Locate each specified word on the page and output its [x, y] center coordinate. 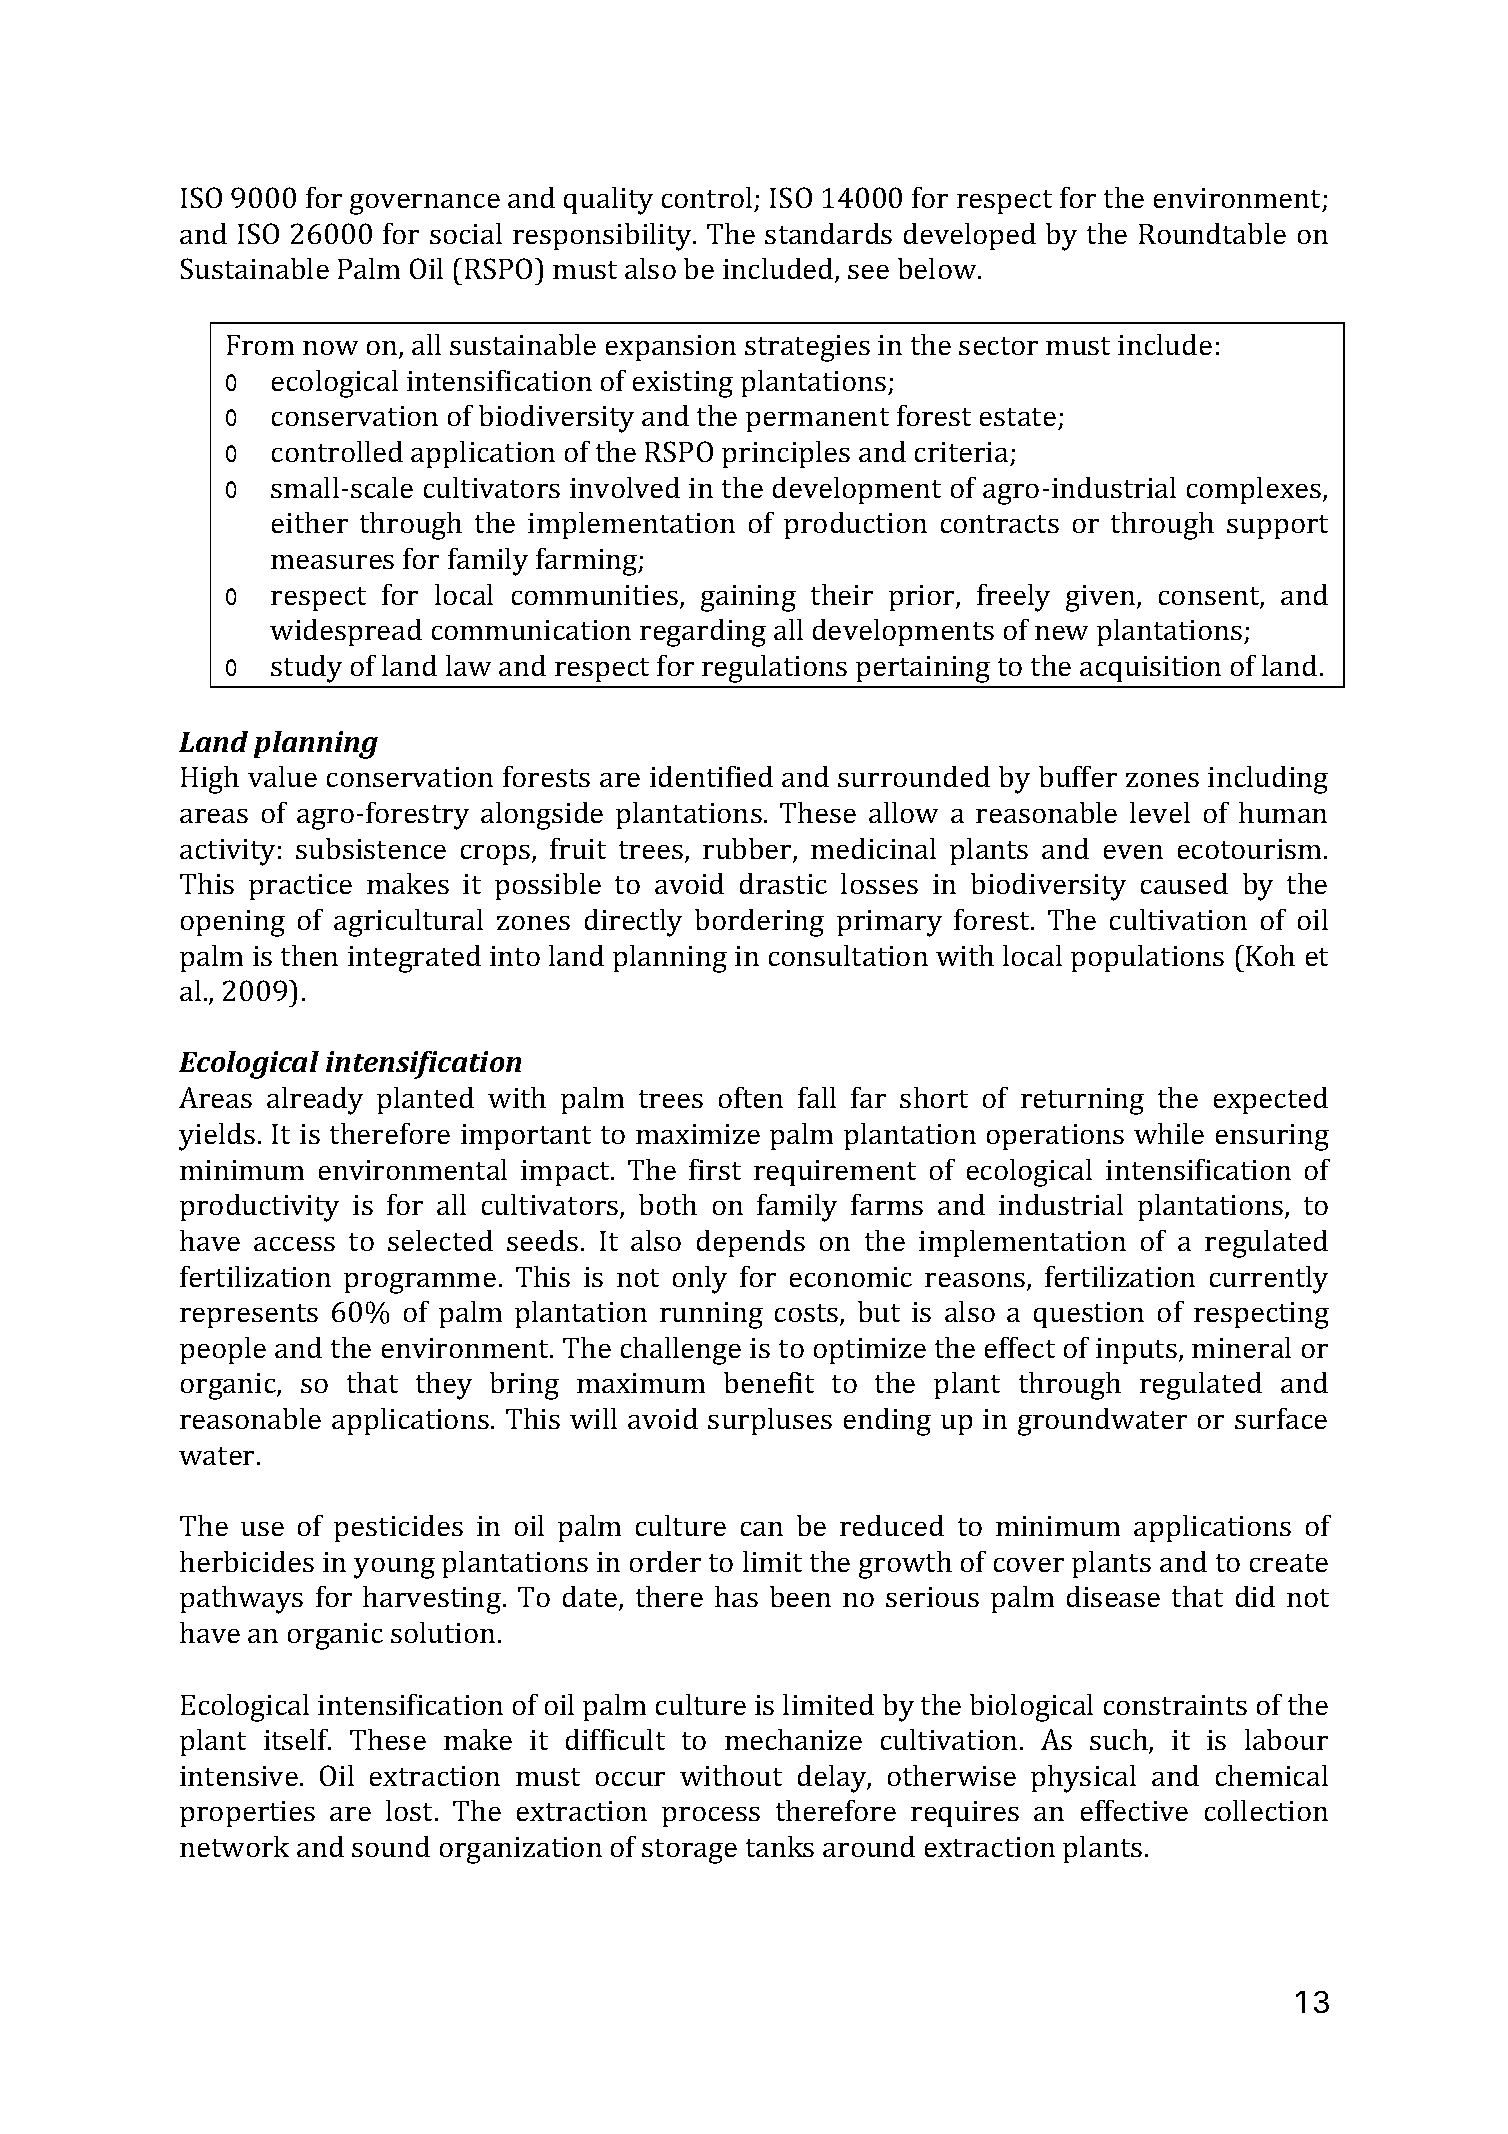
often [751, 1097]
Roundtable [1212, 233]
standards [828, 233]
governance [425, 204]
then [309, 955]
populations [1147, 958]
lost [411, 1810]
